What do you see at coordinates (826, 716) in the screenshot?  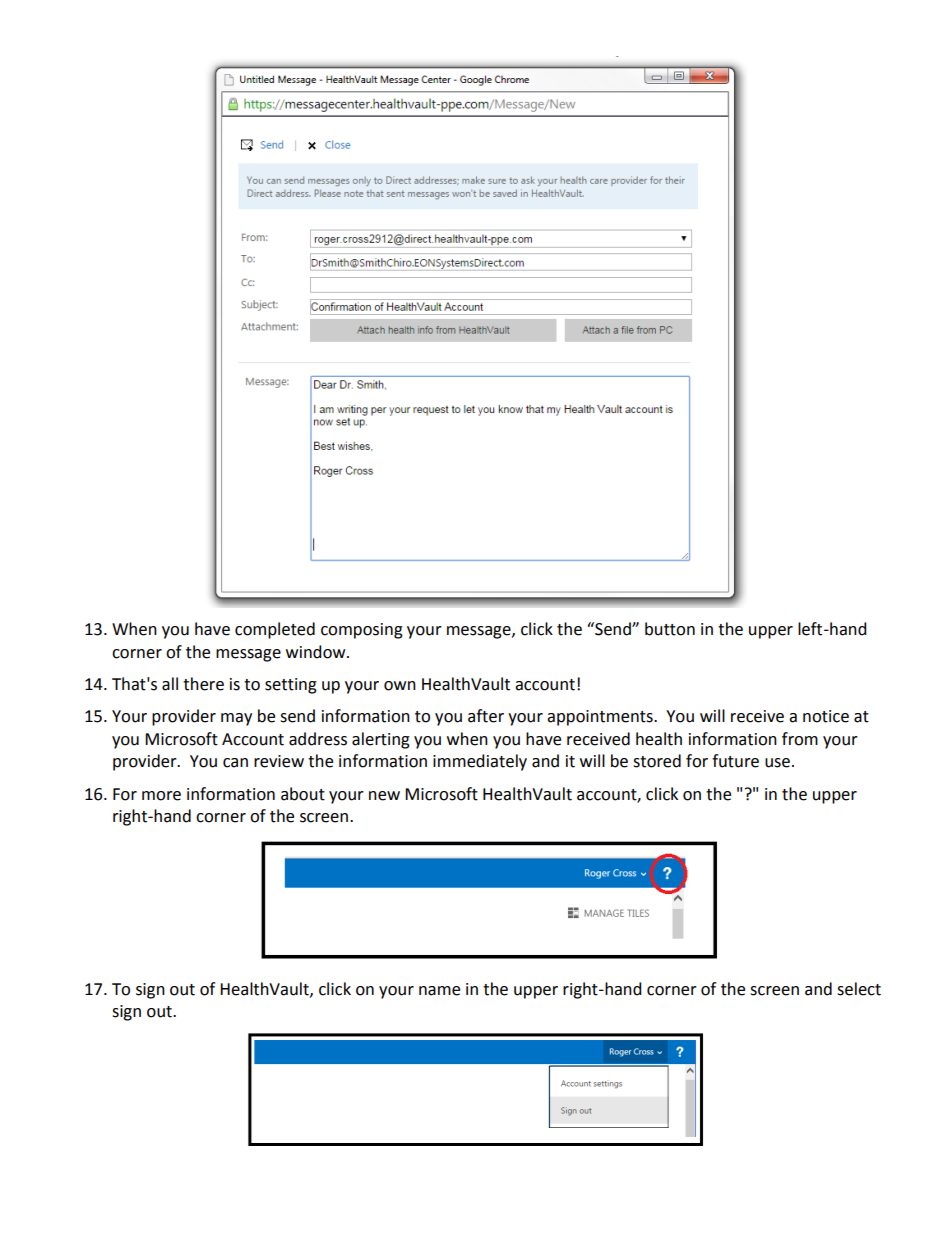 I see `notice` at bounding box center [826, 716].
